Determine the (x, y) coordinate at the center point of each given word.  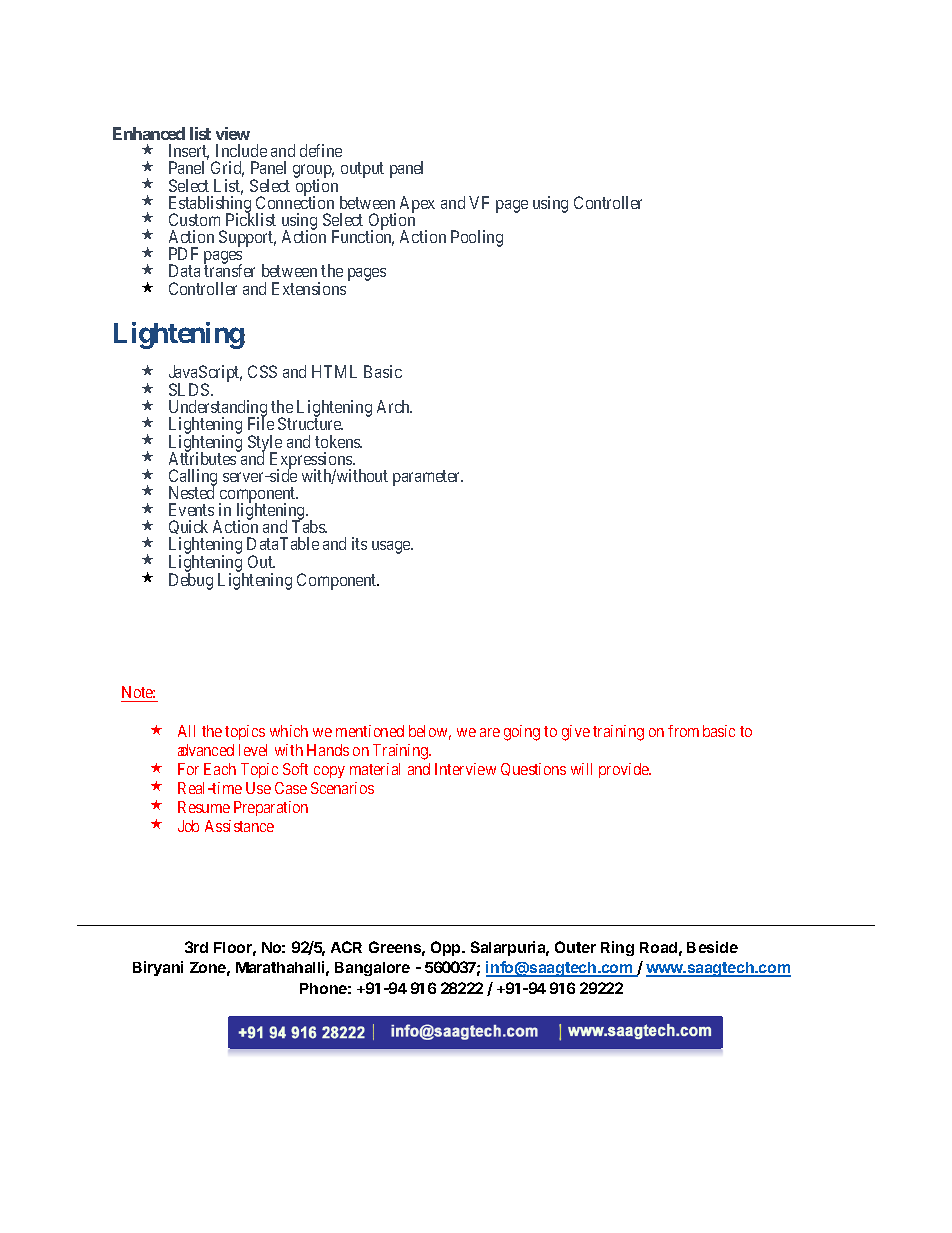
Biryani (158, 968)
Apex (417, 204)
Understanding (218, 410)
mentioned (370, 731)
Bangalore (372, 969)
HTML (334, 371)
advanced (206, 750)
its (359, 543)
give (576, 733)
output (362, 170)
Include (241, 150)
